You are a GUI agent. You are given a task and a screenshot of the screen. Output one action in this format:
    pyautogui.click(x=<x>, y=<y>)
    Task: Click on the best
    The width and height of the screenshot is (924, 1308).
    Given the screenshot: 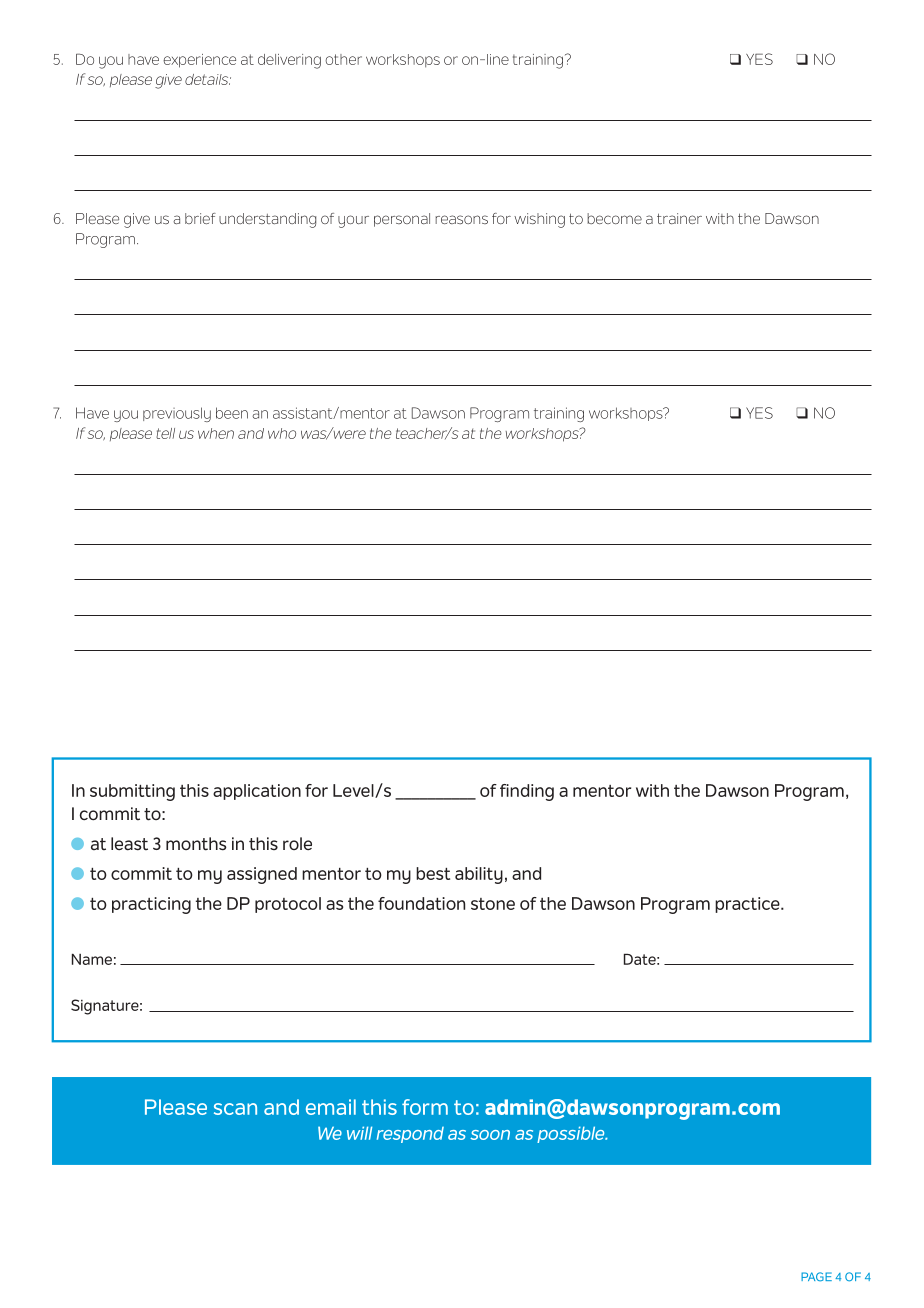 What is the action you would take?
    pyautogui.click(x=433, y=873)
